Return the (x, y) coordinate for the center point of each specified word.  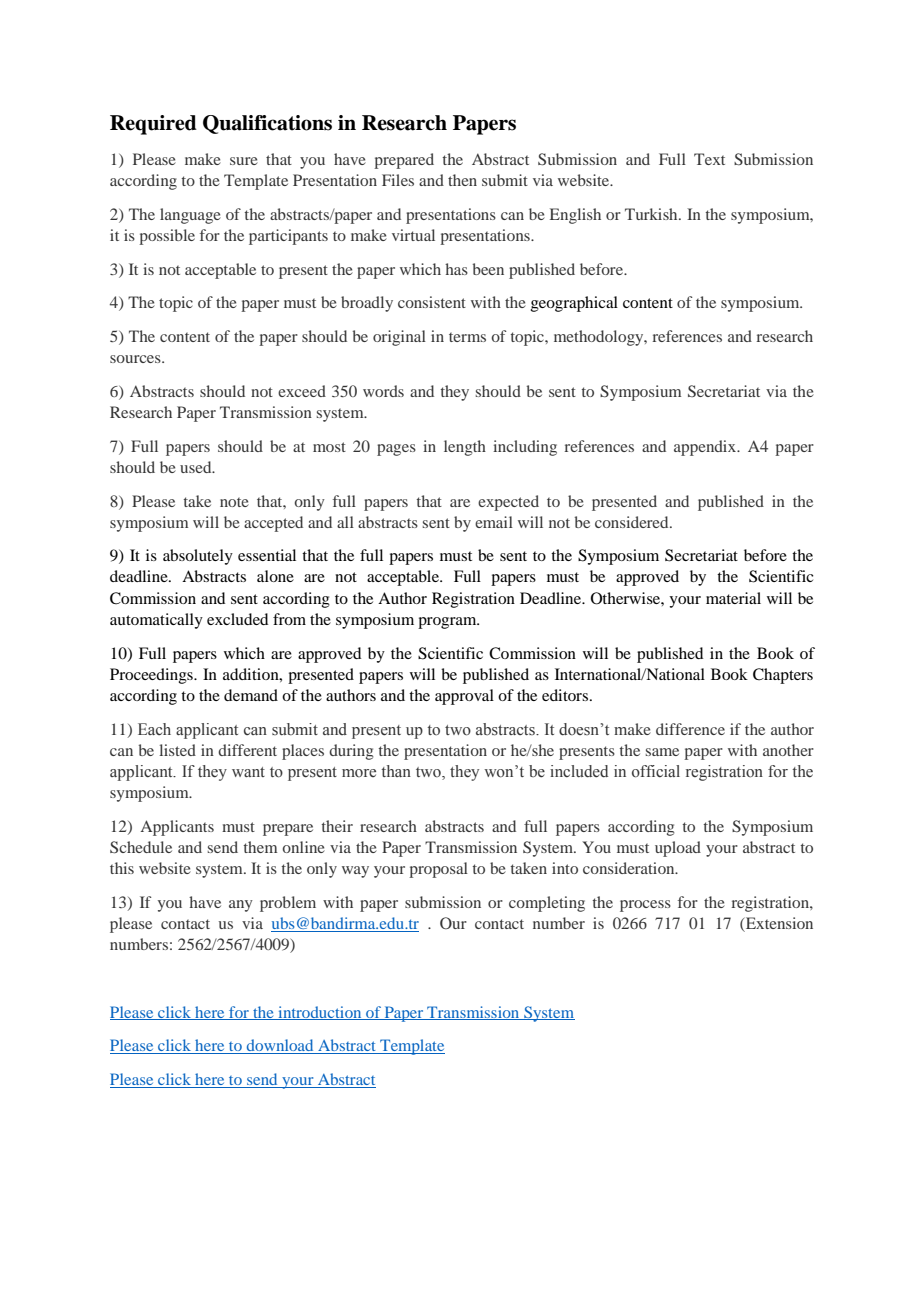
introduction (320, 1013)
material (733, 598)
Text (709, 159)
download (280, 1046)
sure (244, 161)
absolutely (198, 557)
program (448, 623)
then (462, 180)
